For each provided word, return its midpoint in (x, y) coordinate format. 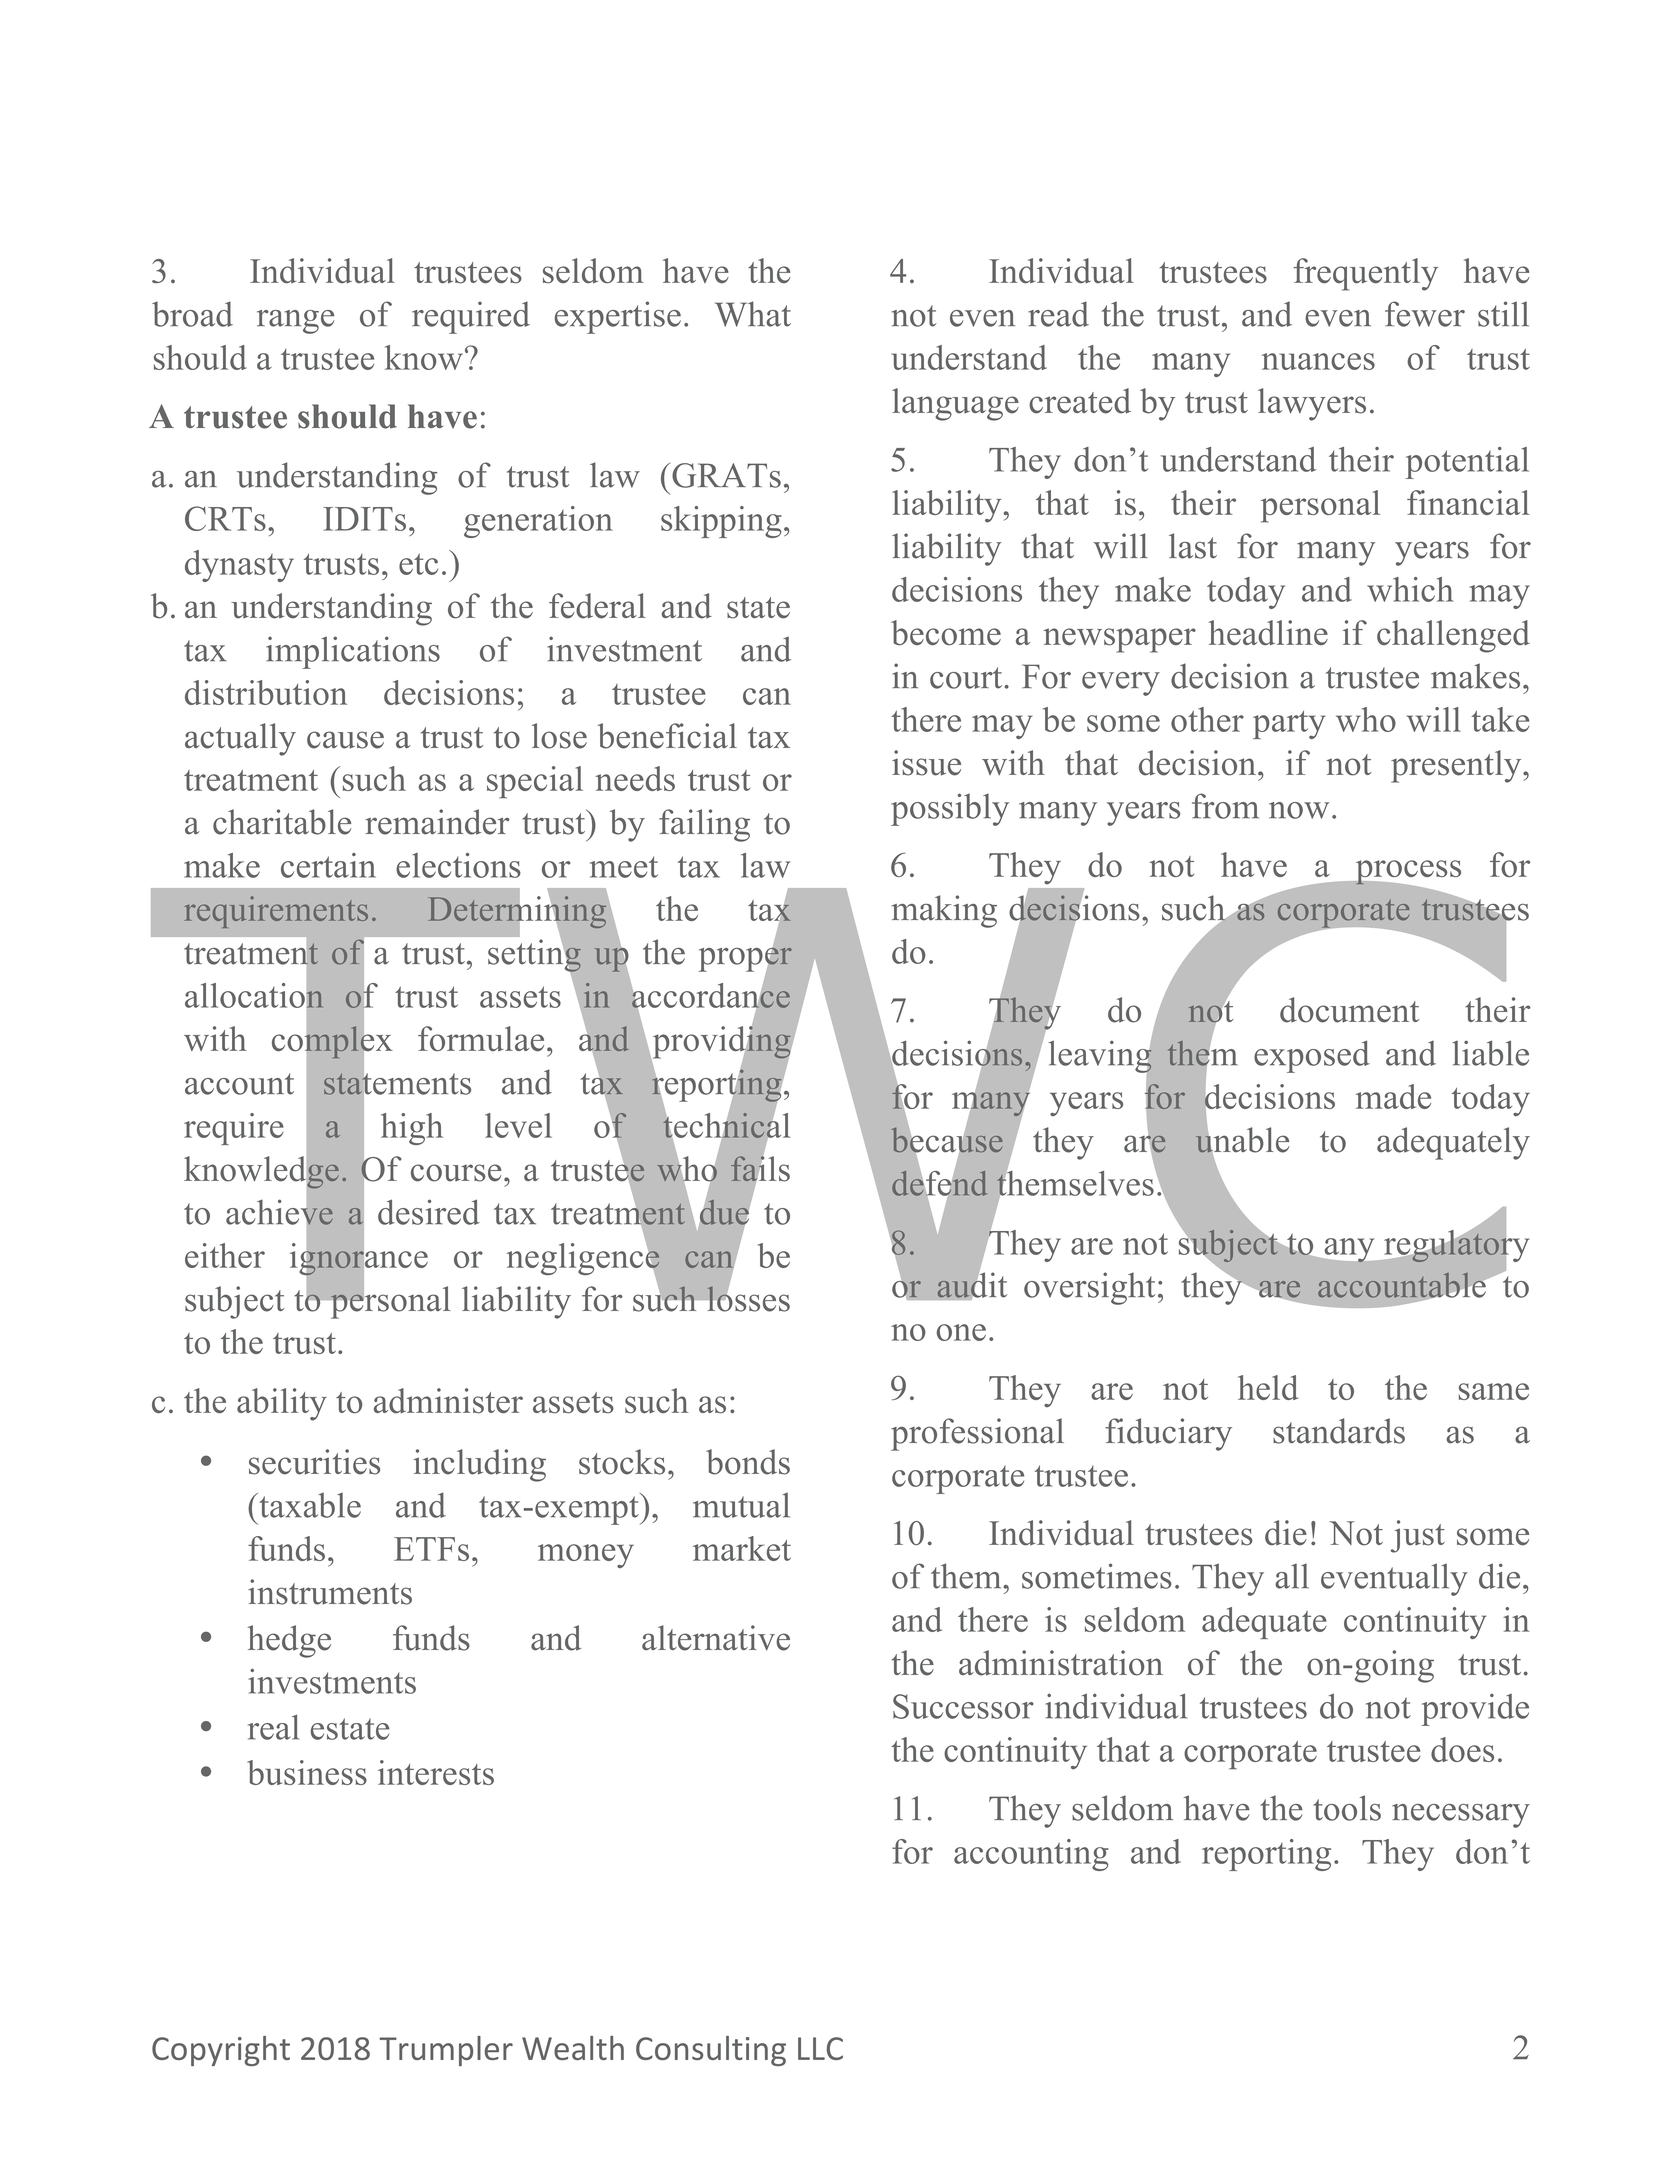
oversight (1089, 1288)
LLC (820, 2048)
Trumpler (446, 2051)
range (295, 322)
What (753, 314)
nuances (1318, 361)
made (1393, 1096)
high (412, 1129)
